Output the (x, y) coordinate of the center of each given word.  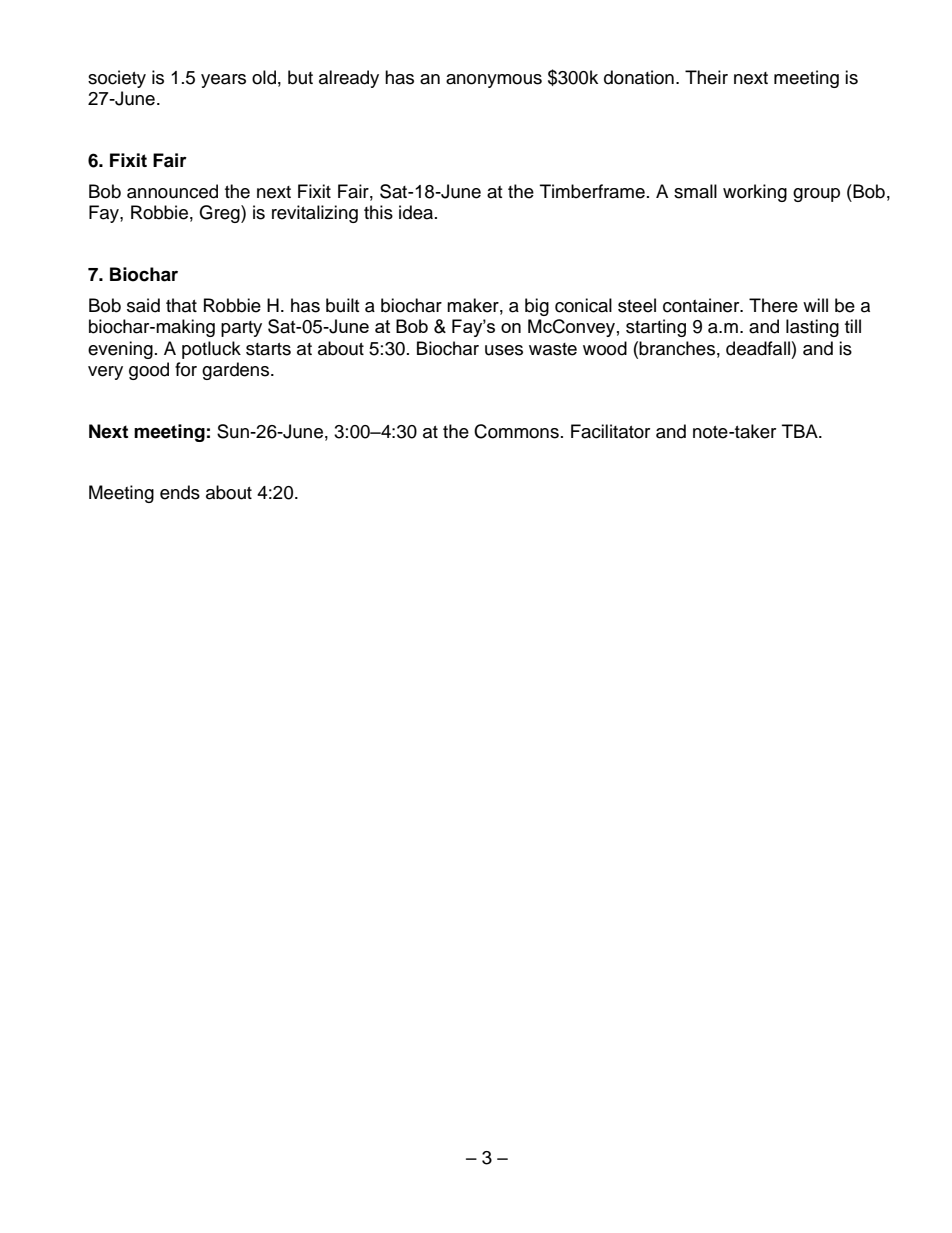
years (223, 81)
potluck (211, 350)
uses (504, 350)
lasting (812, 328)
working (755, 193)
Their (706, 77)
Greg (220, 214)
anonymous (494, 81)
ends (180, 492)
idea (417, 212)
